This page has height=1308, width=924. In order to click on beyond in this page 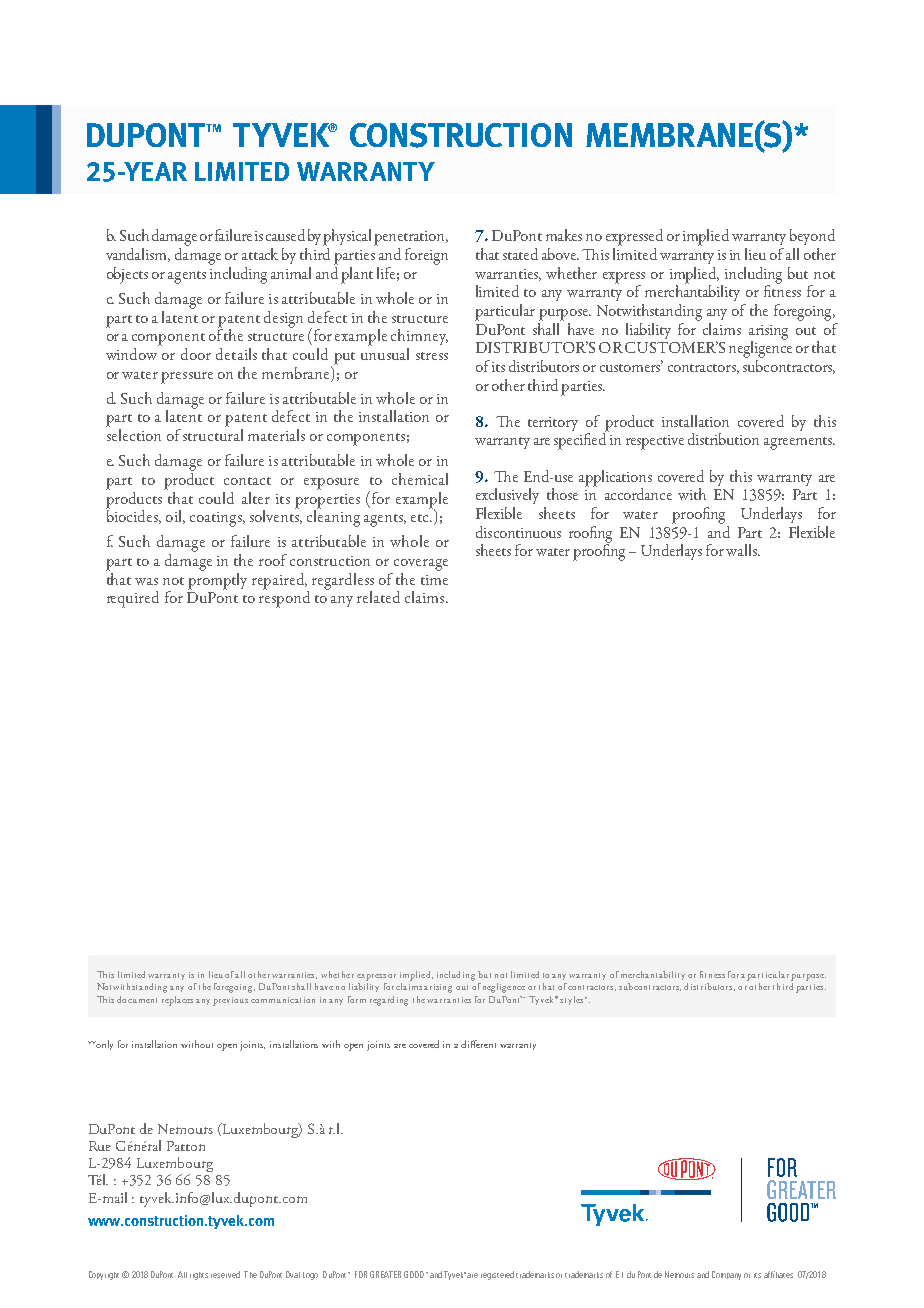, I will do `click(812, 237)`.
